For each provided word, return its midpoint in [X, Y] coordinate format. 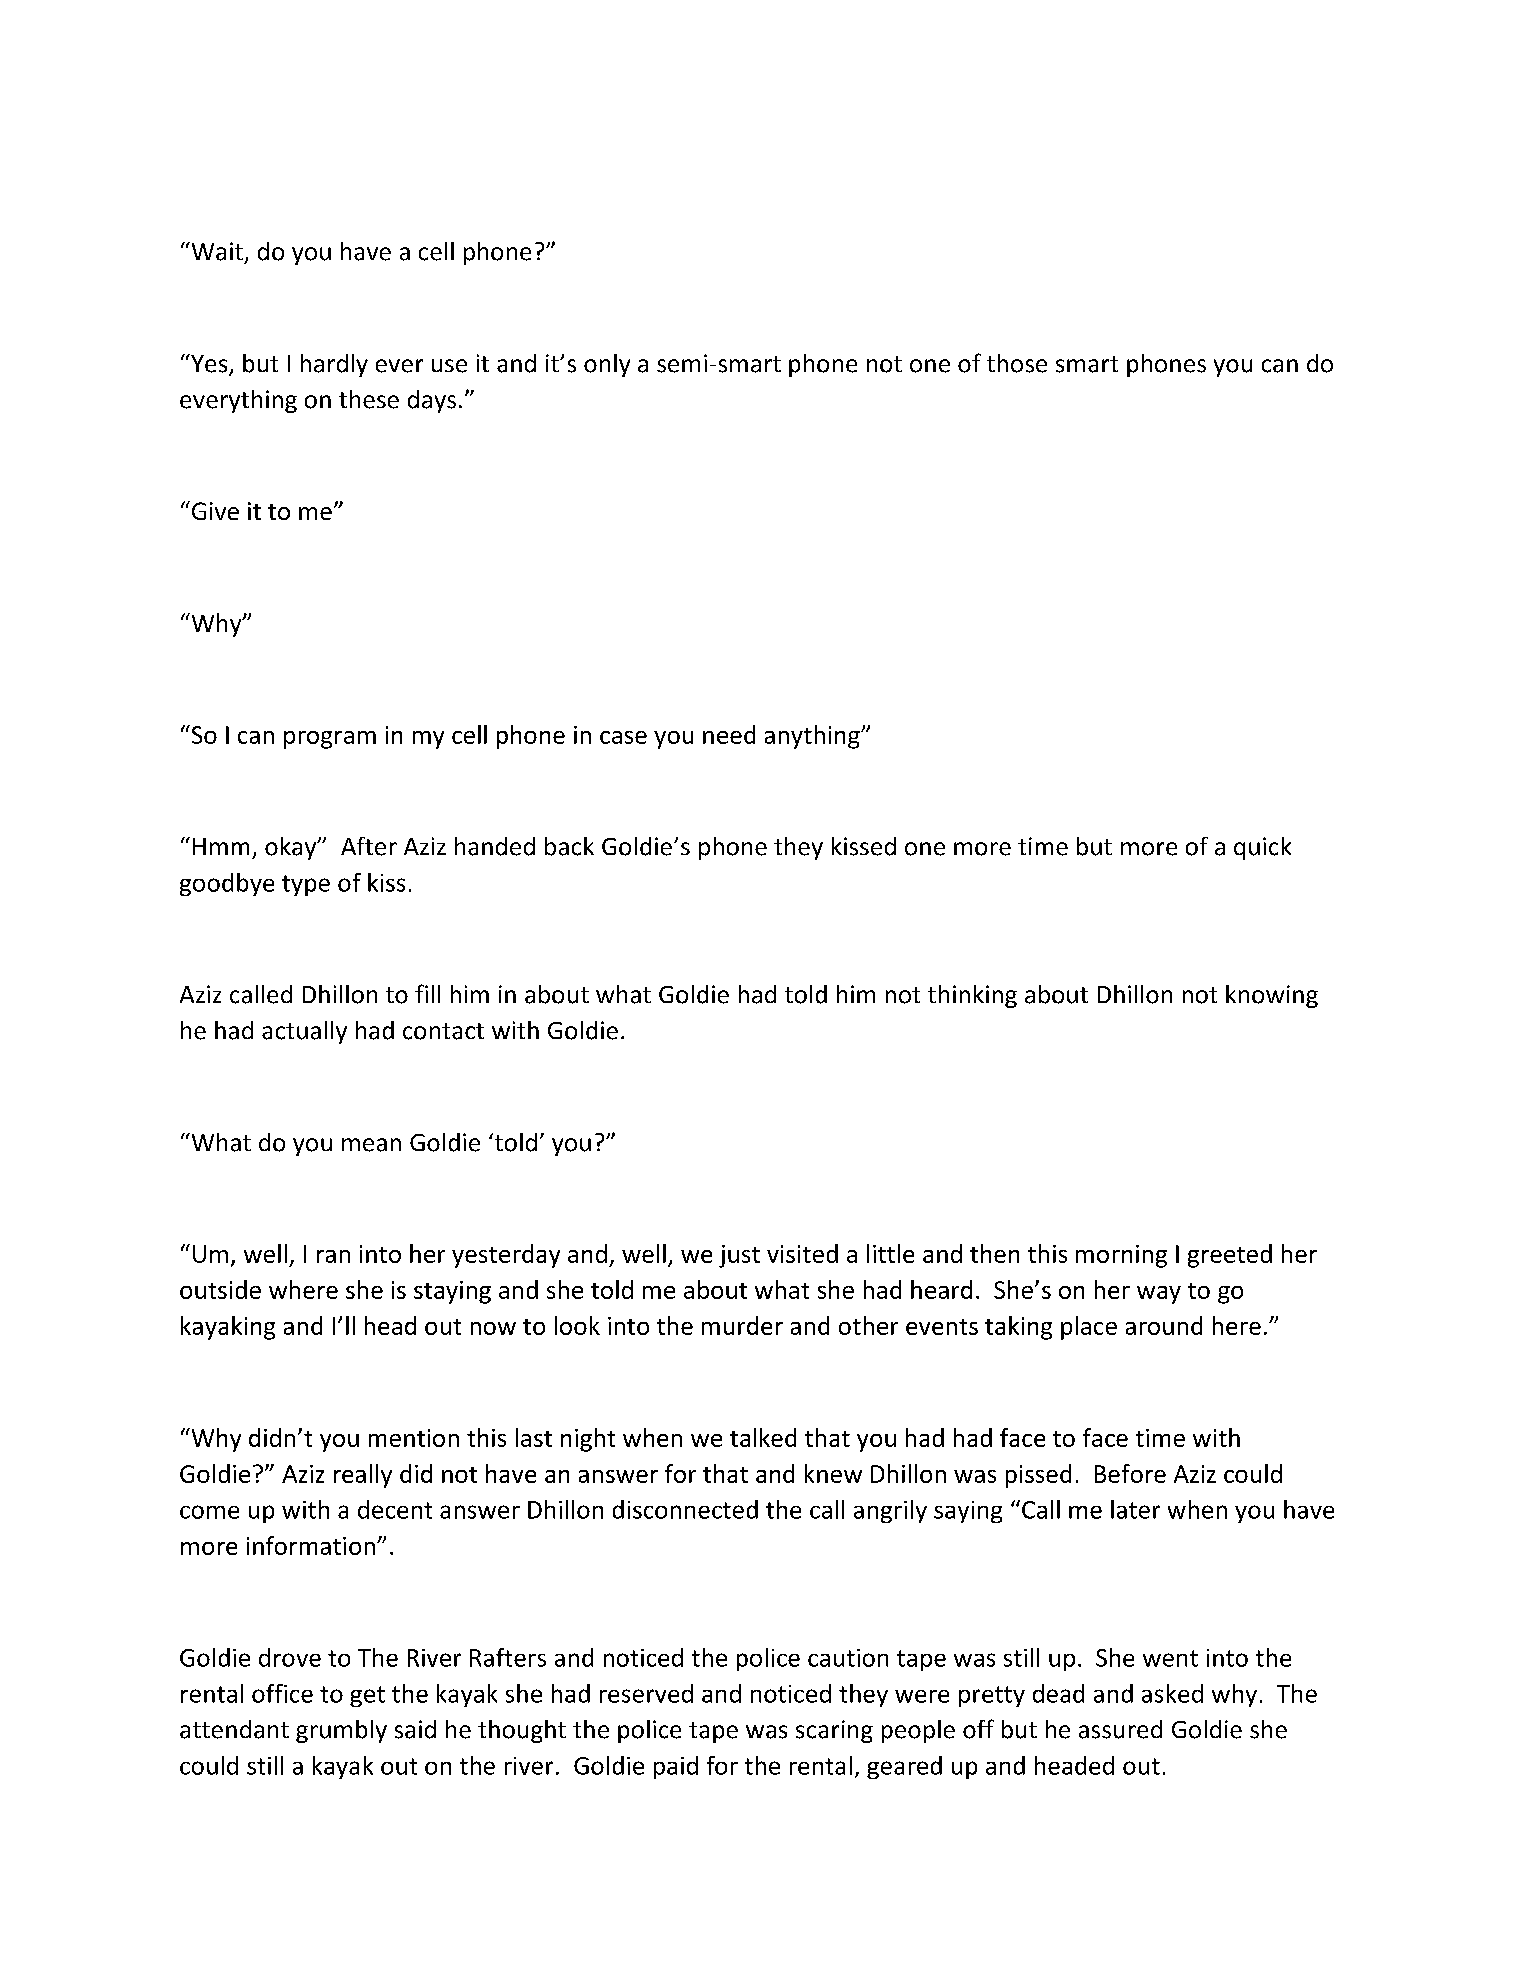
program [330, 740]
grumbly [341, 1731]
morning [1121, 1256]
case [623, 737]
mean [371, 1145]
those [1017, 363]
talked [763, 1437]
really [363, 1476]
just [739, 1256]
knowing [1272, 996]
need [729, 734]
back [569, 846]
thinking [972, 996]
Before [1130, 1473]
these [369, 399]
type [306, 885]
